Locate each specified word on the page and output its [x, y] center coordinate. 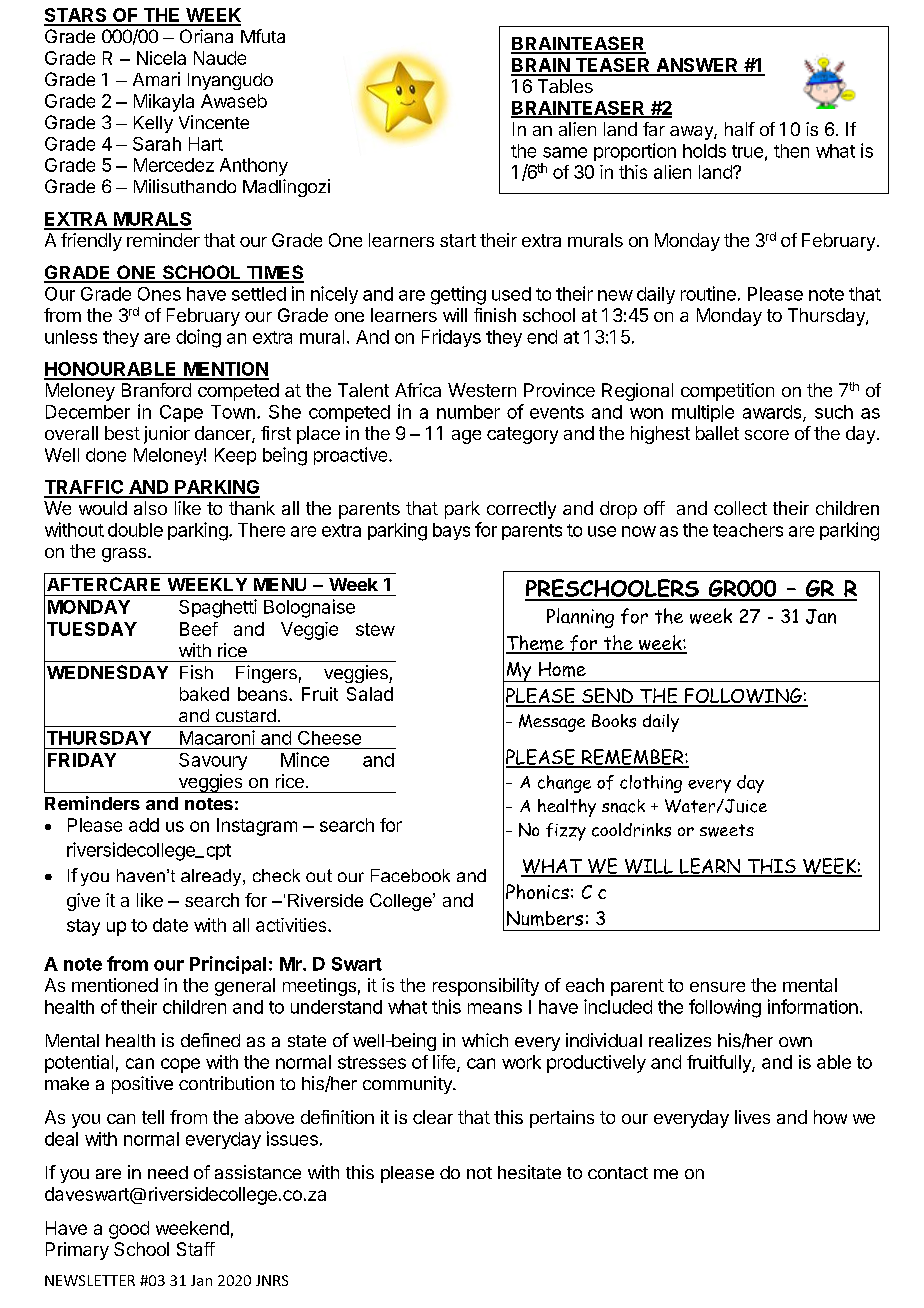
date [170, 925]
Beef [199, 629]
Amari [156, 79]
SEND [607, 697]
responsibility [486, 987]
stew [375, 629]
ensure [717, 987]
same [565, 152]
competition [727, 392]
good [129, 1230]
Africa [418, 390]
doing [198, 338]
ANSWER [697, 66]
